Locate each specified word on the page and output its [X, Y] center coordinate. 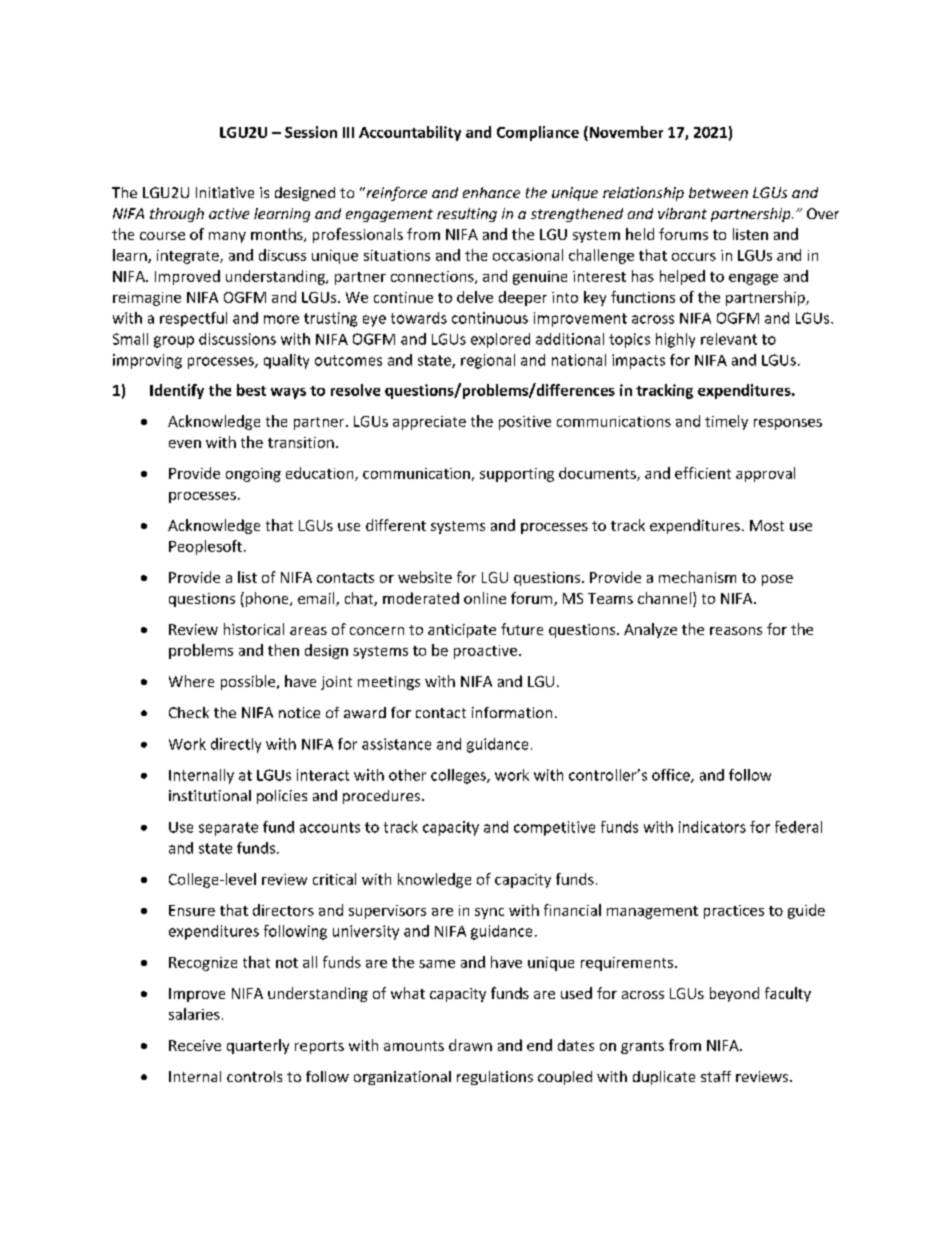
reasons [736, 631]
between [718, 192]
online [485, 598]
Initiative [225, 192]
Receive [195, 1045]
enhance [491, 192]
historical [254, 629]
